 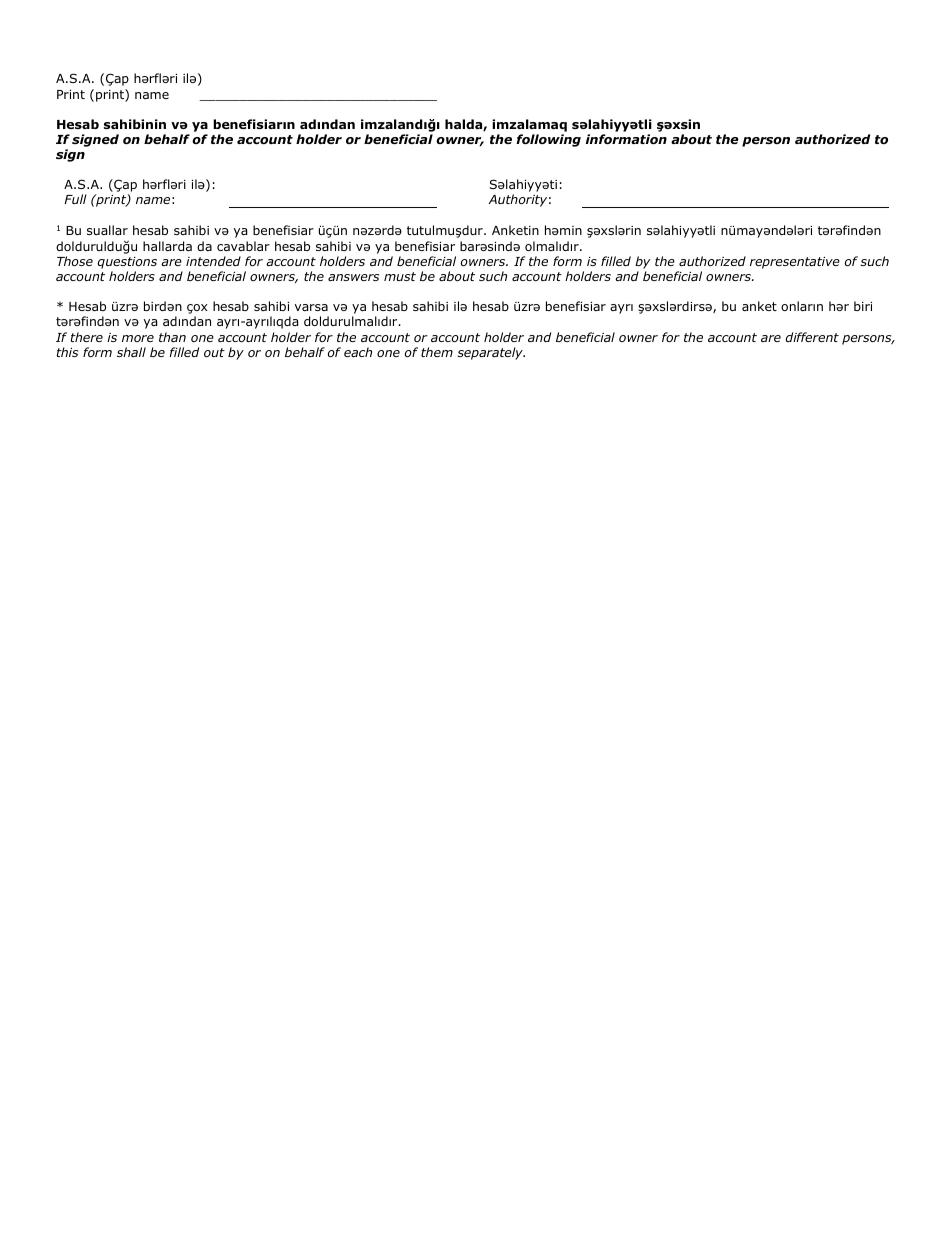 What do you see at coordinates (213, 261) in the screenshot?
I see `intended` at bounding box center [213, 261].
